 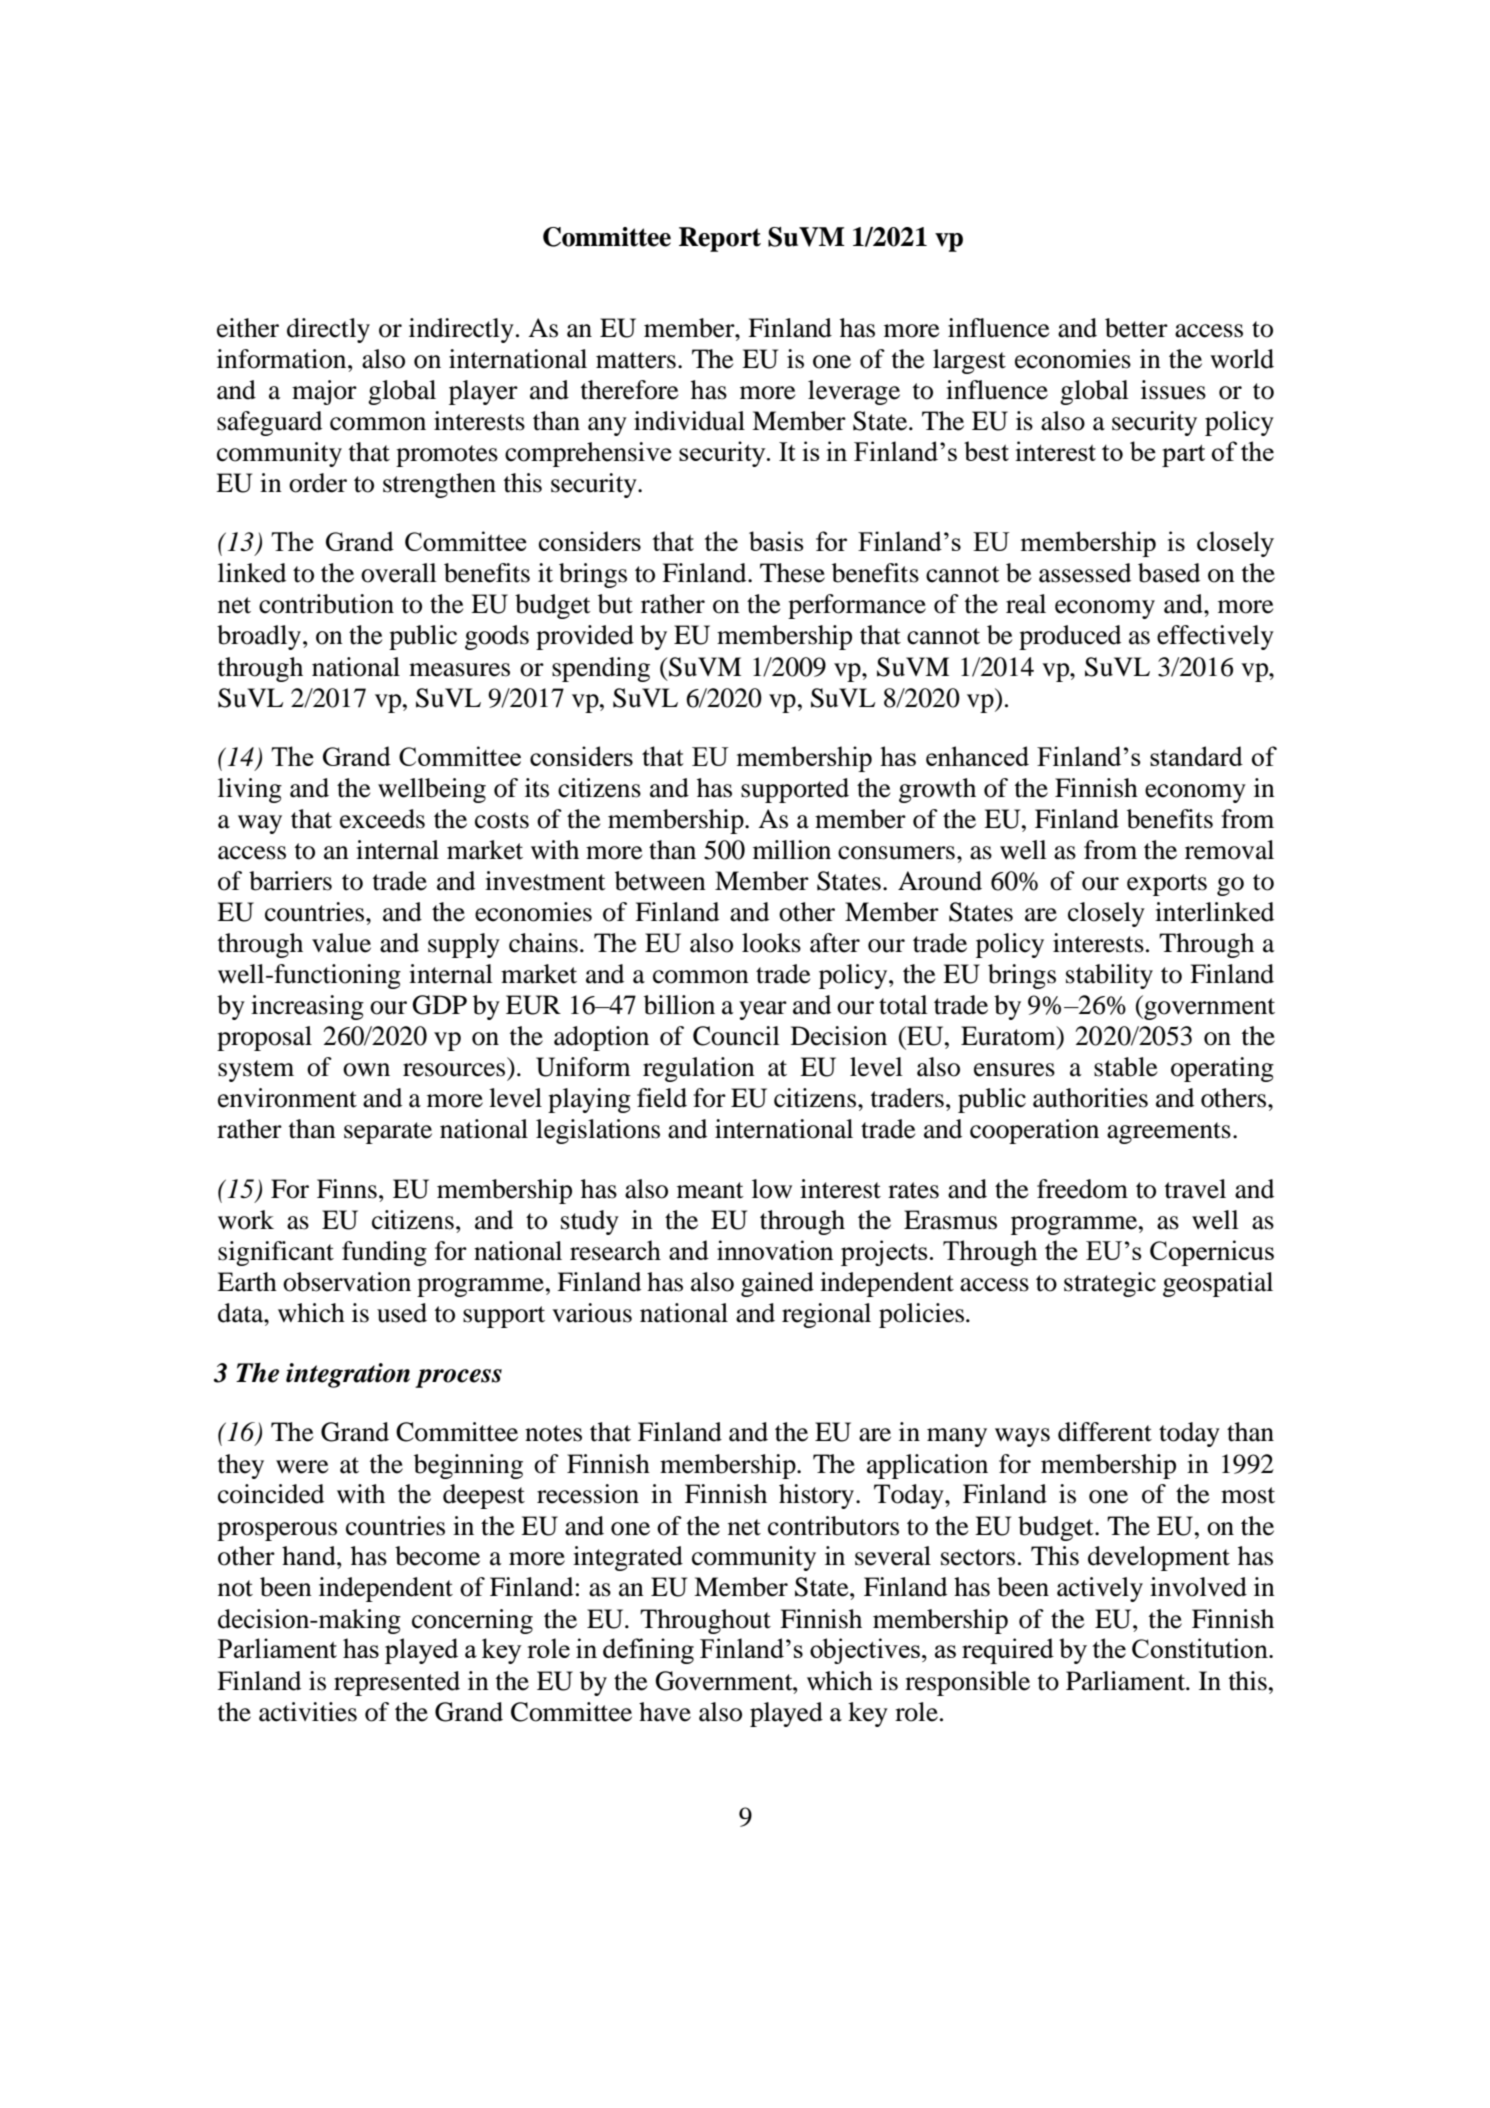 I want to click on Constitution, so click(x=1201, y=1648).
